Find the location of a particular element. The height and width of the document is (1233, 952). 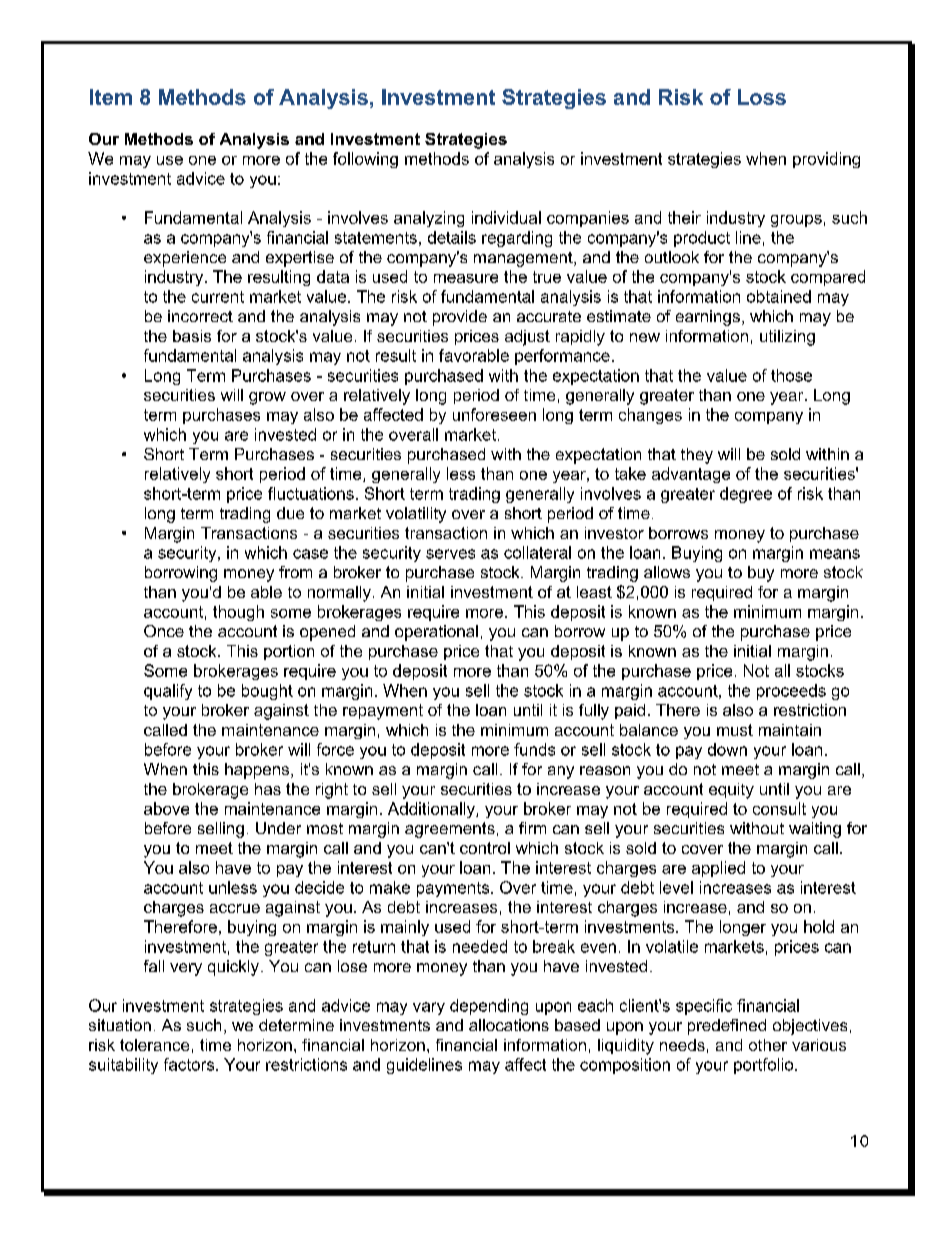

factors is located at coordinates (190, 1064).
